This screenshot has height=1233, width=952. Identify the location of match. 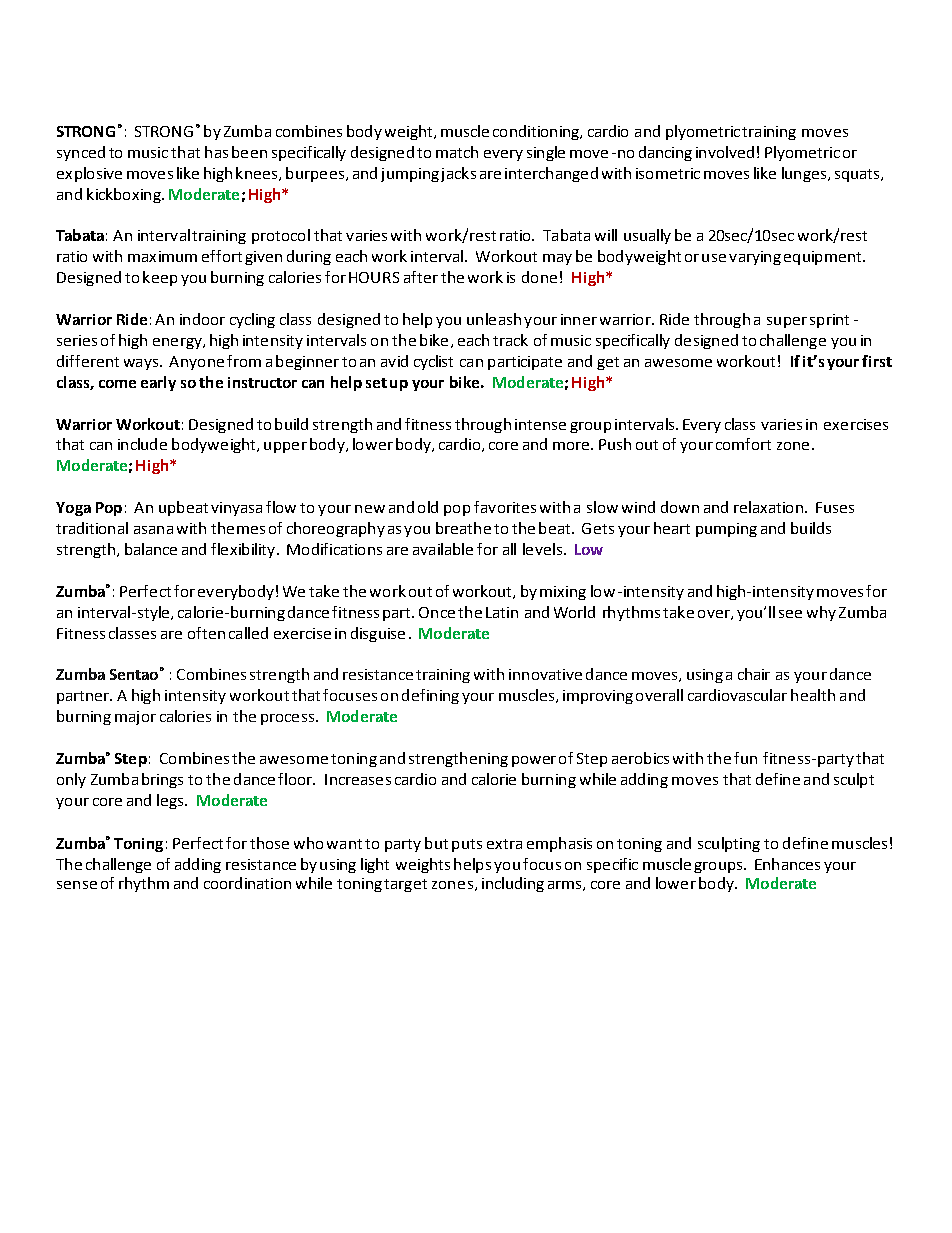
(457, 152).
